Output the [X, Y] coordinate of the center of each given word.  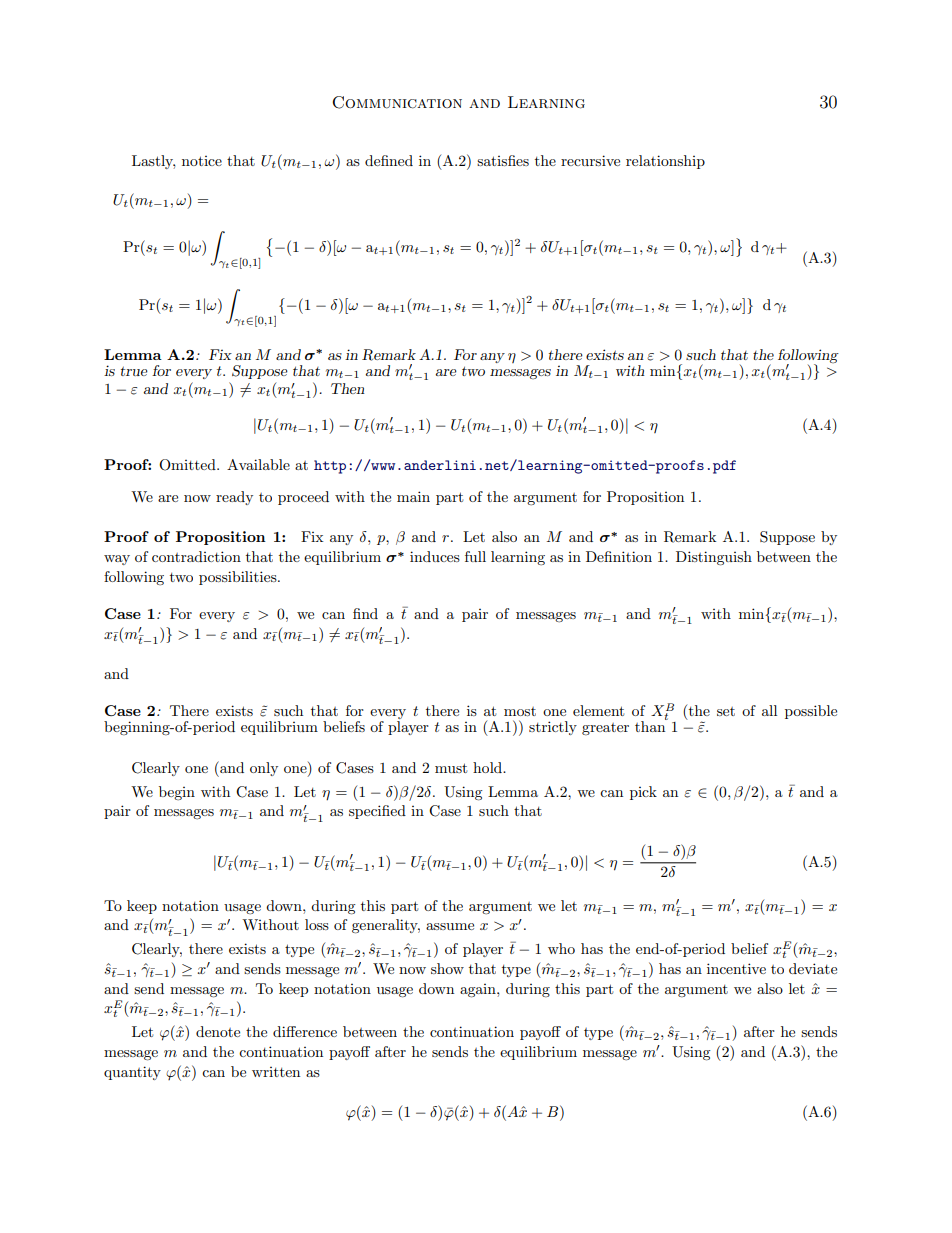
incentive [736, 968]
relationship [665, 162]
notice [202, 161]
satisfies [503, 160]
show [447, 968]
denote [218, 1031]
